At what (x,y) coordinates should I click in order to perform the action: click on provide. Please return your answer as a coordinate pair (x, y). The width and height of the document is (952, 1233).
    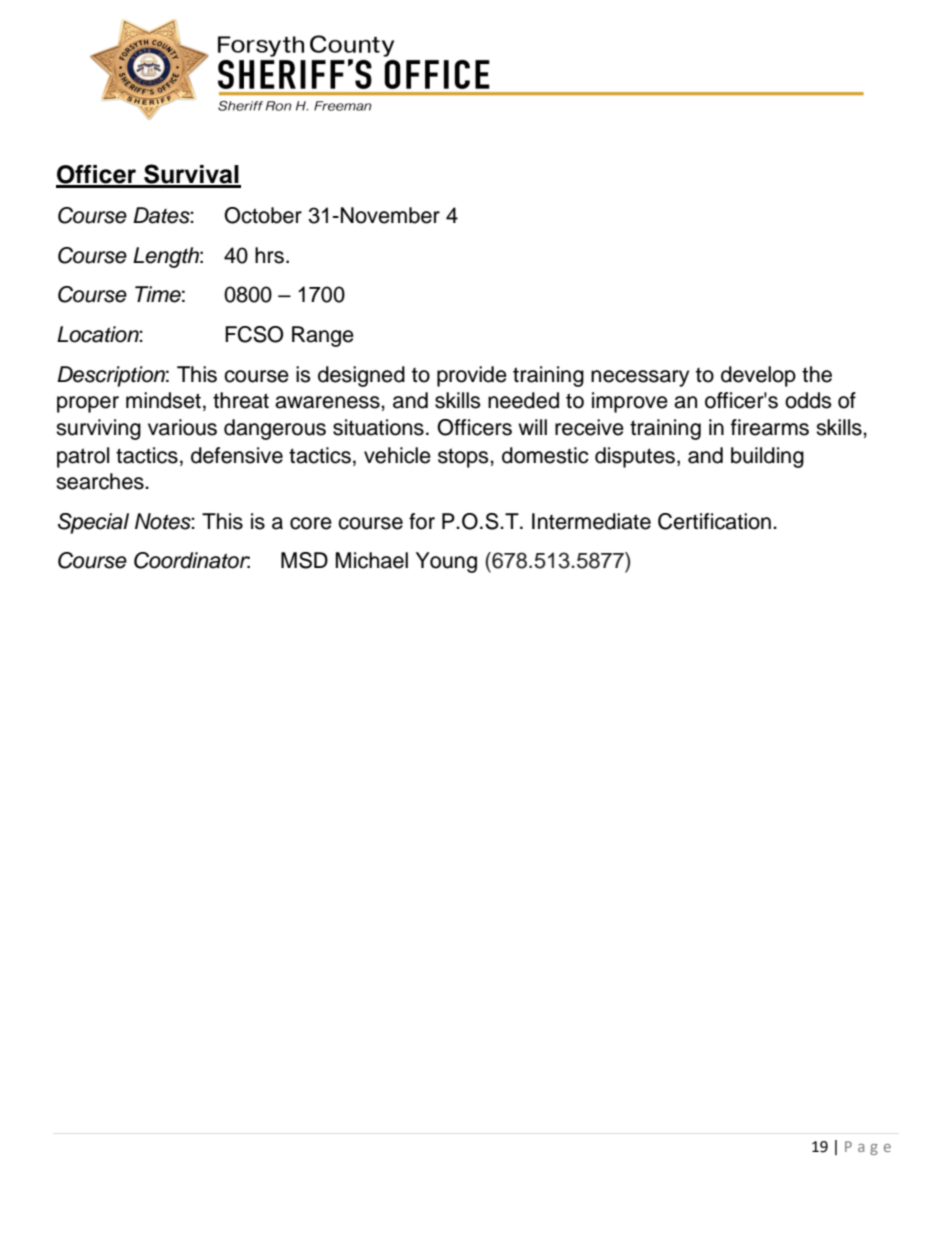
    Looking at the image, I should click on (472, 376).
